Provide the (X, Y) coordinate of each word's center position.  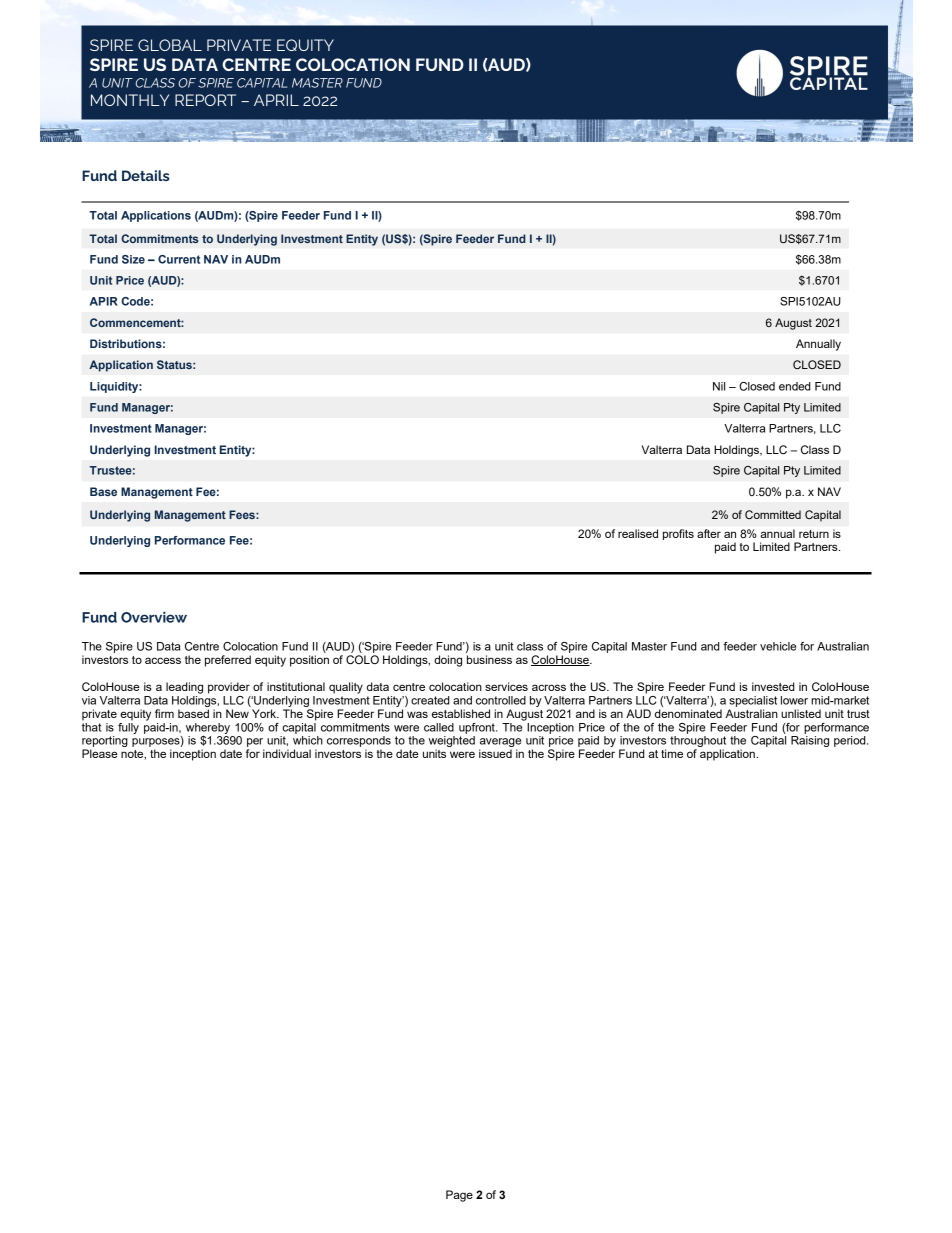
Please (100, 753)
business (489, 659)
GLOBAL (170, 45)
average (500, 744)
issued (495, 753)
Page (459, 1196)
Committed (773, 514)
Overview (154, 617)
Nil (719, 386)
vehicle (778, 646)
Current (179, 259)
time (672, 753)
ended (795, 386)
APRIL (276, 100)
